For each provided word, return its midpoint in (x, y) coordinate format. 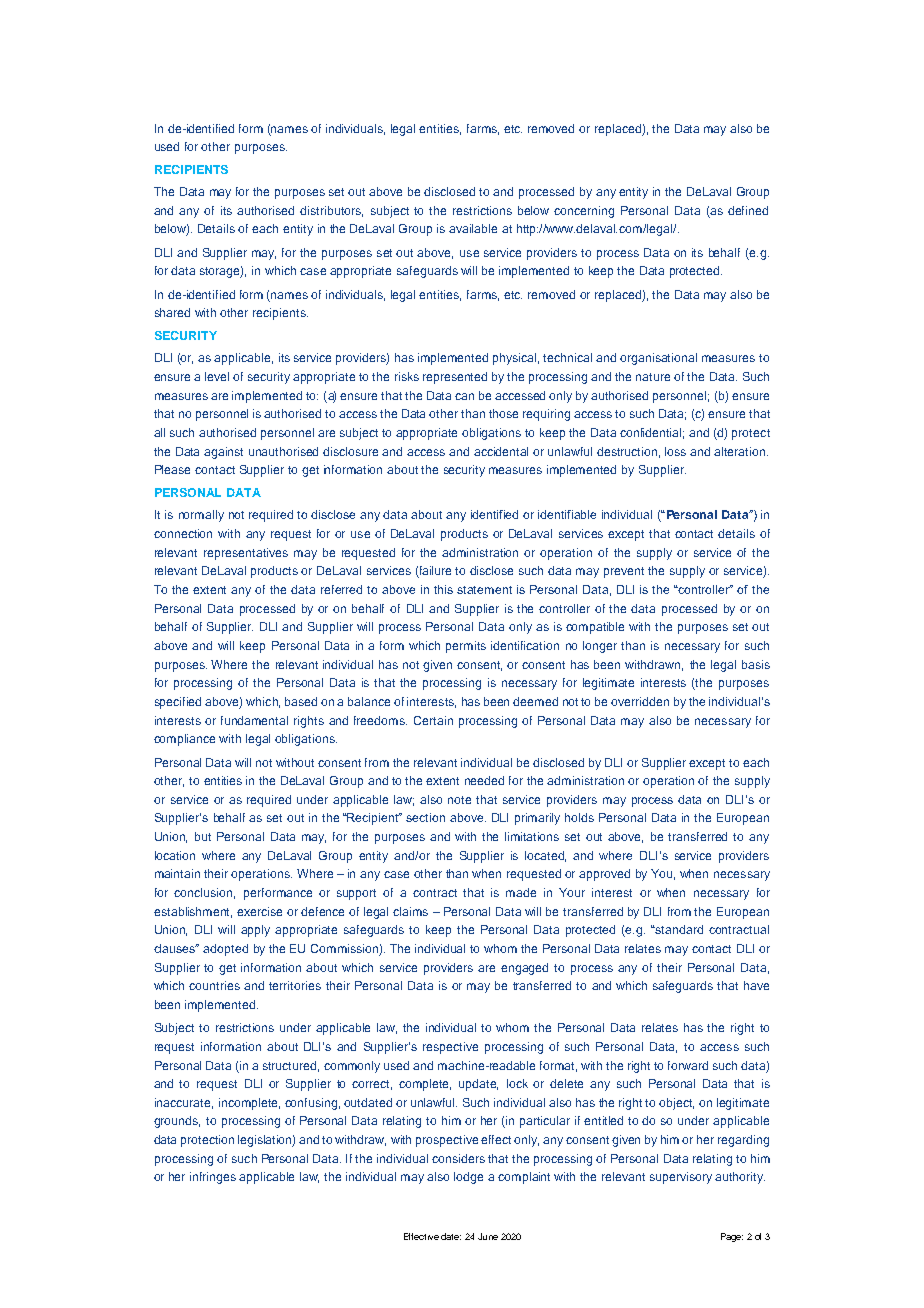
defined (748, 210)
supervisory (681, 1178)
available (473, 228)
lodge (468, 1178)
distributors (331, 211)
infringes (213, 1178)
